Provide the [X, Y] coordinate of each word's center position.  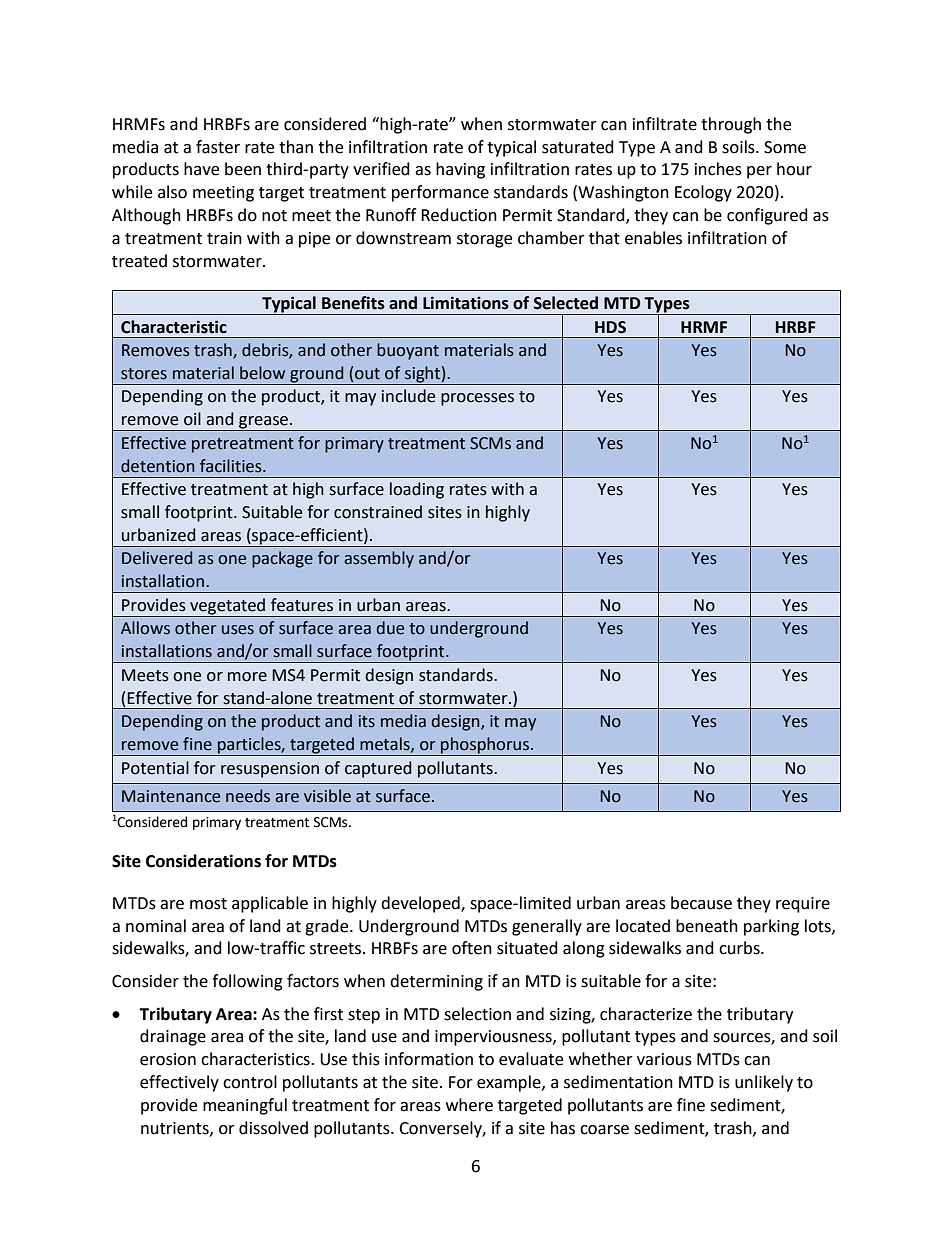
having [460, 170]
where [469, 1105]
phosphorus [485, 746]
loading [417, 490]
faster [218, 147]
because [701, 903]
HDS [610, 327]
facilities [232, 466]
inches [718, 169]
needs [248, 796]
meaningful [245, 1106]
